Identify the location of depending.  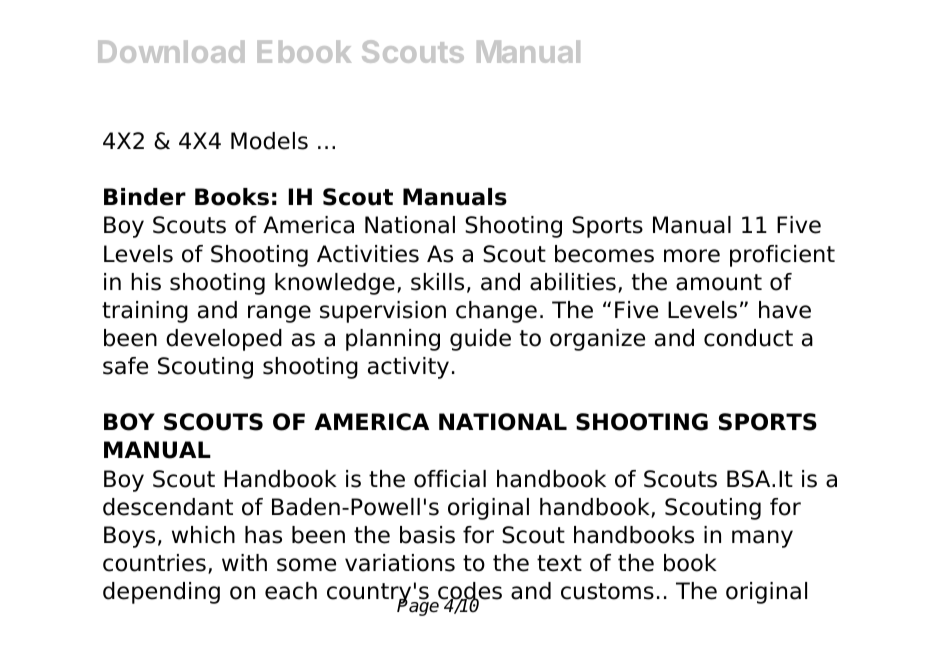
(161, 593).
